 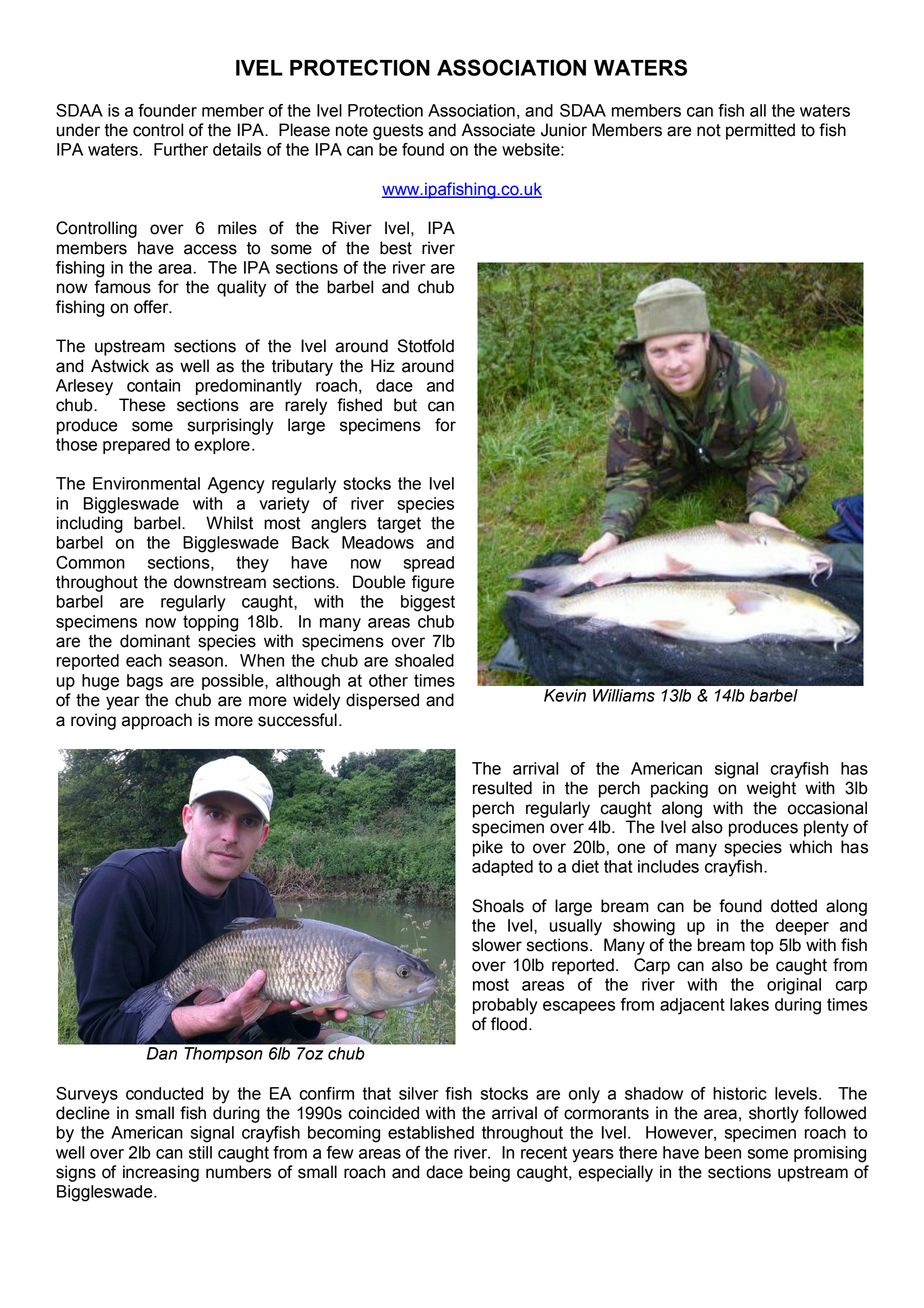 What do you see at coordinates (200, 1152) in the screenshot?
I see `still` at bounding box center [200, 1152].
